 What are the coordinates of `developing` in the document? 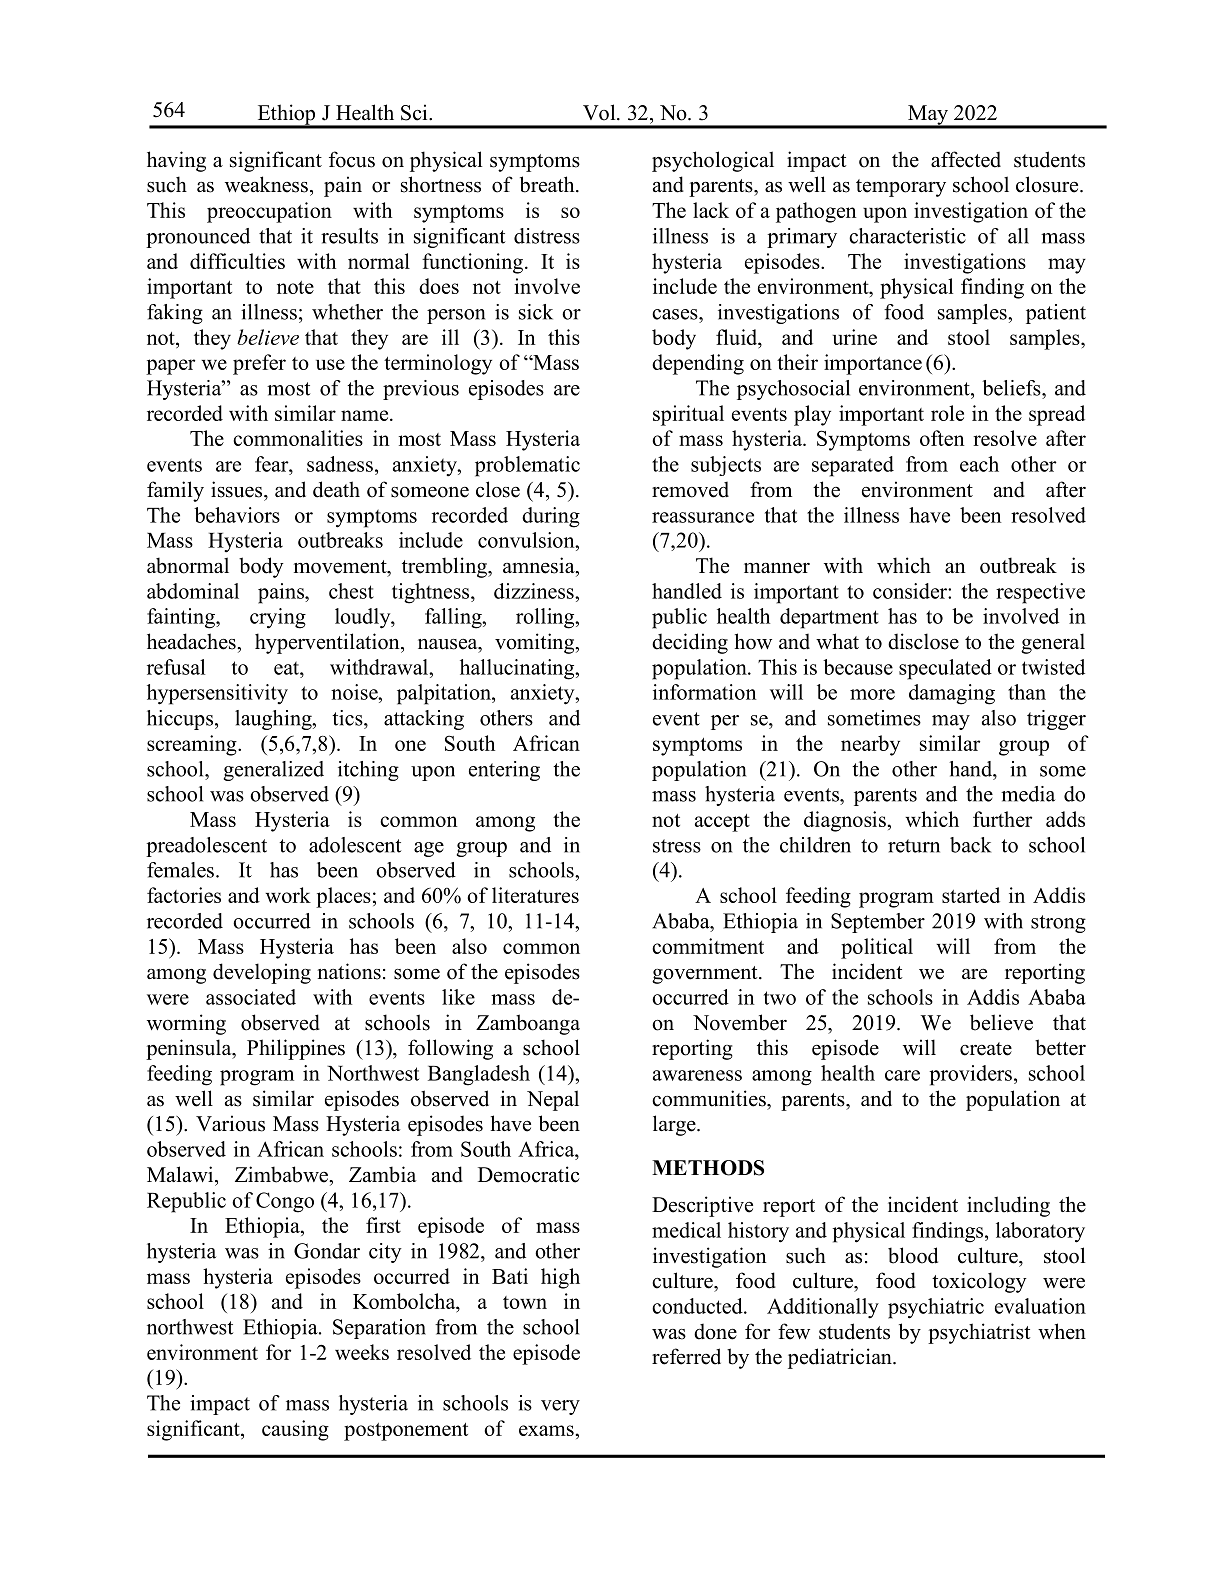 It's located at (262, 973).
